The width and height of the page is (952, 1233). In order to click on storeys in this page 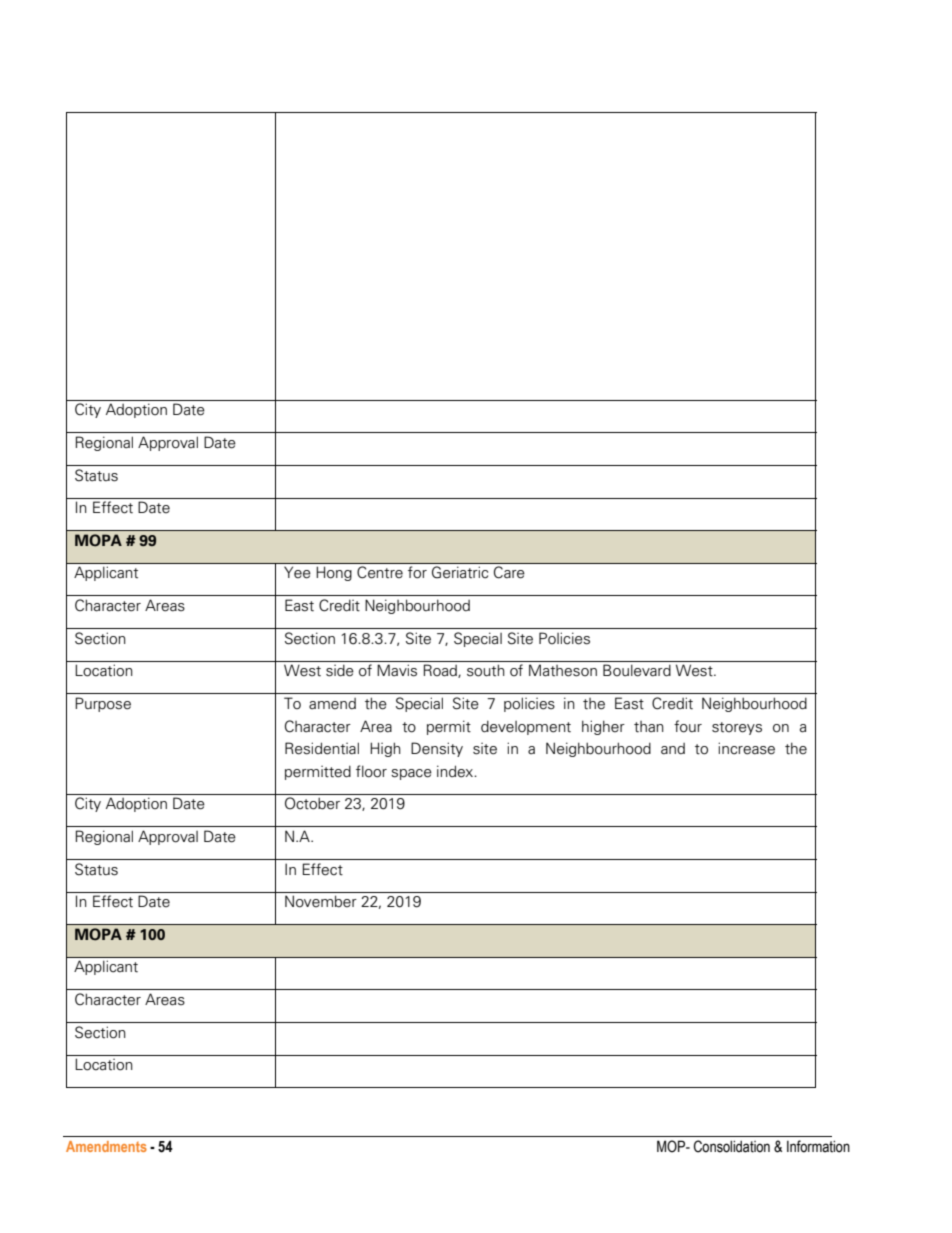, I will do `click(737, 728)`.
